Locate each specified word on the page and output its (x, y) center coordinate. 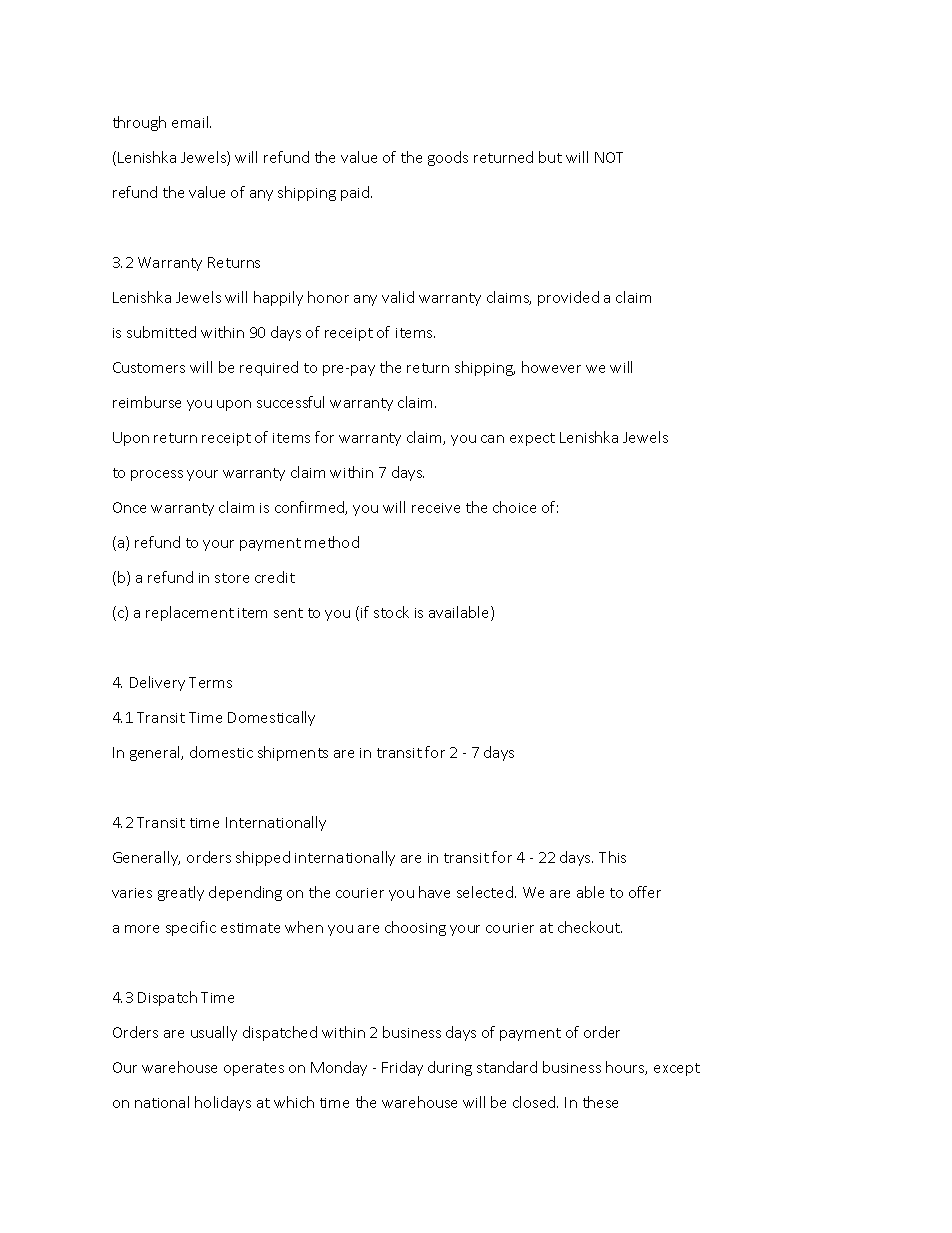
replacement (190, 613)
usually (214, 1033)
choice (514, 507)
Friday (402, 1068)
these (600, 1102)
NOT (609, 157)
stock (391, 612)
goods (448, 158)
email (191, 122)
